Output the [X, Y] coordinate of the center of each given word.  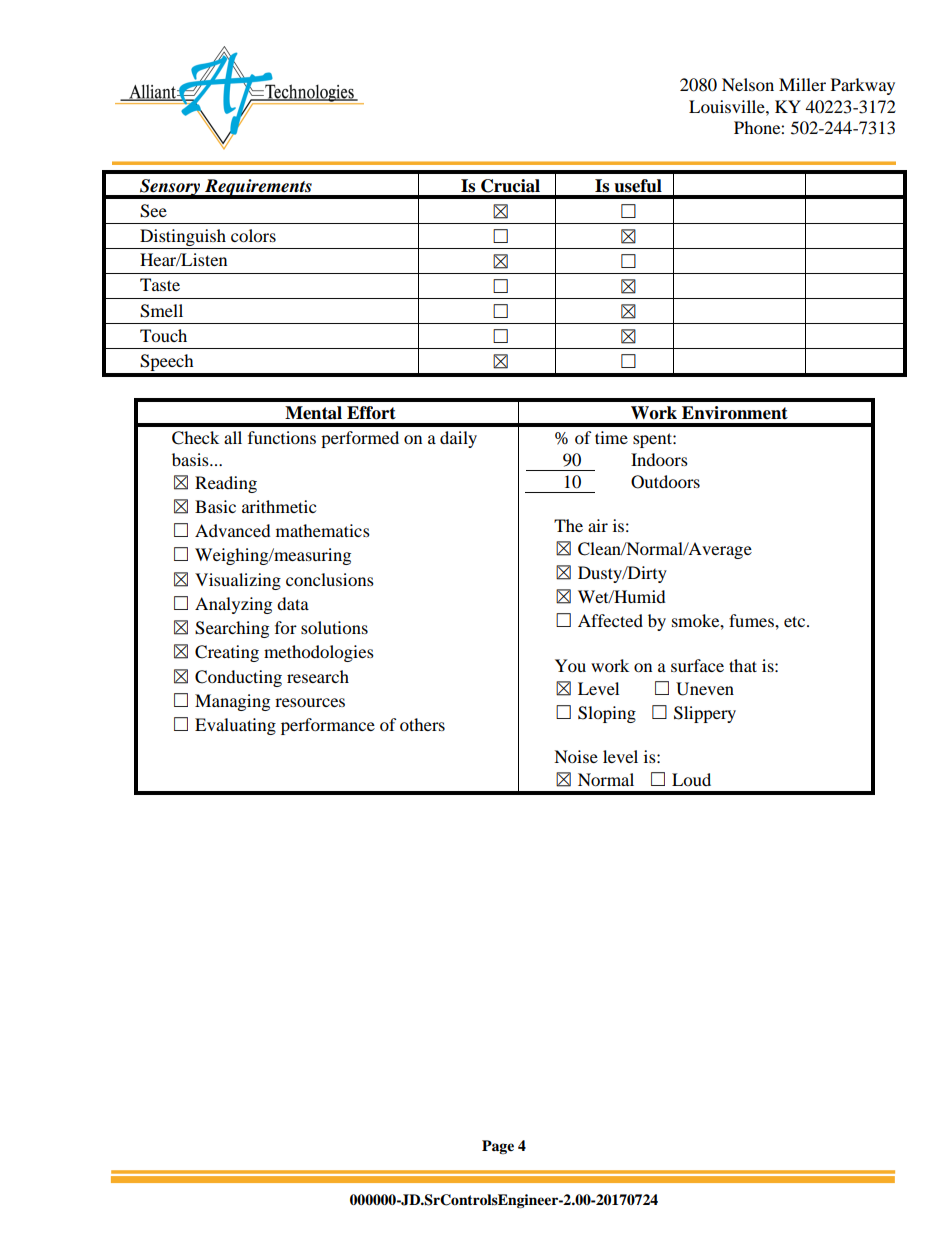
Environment [735, 413]
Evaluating [235, 726]
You [570, 665]
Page [498, 1147]
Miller [802, 84]
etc [796, 621]
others [422, 724]
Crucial [510, 186]
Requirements [258, 188]
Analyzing [233, 605]
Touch [163, 335]
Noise [576, 756]
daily [458, 439]
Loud [691, 779]
